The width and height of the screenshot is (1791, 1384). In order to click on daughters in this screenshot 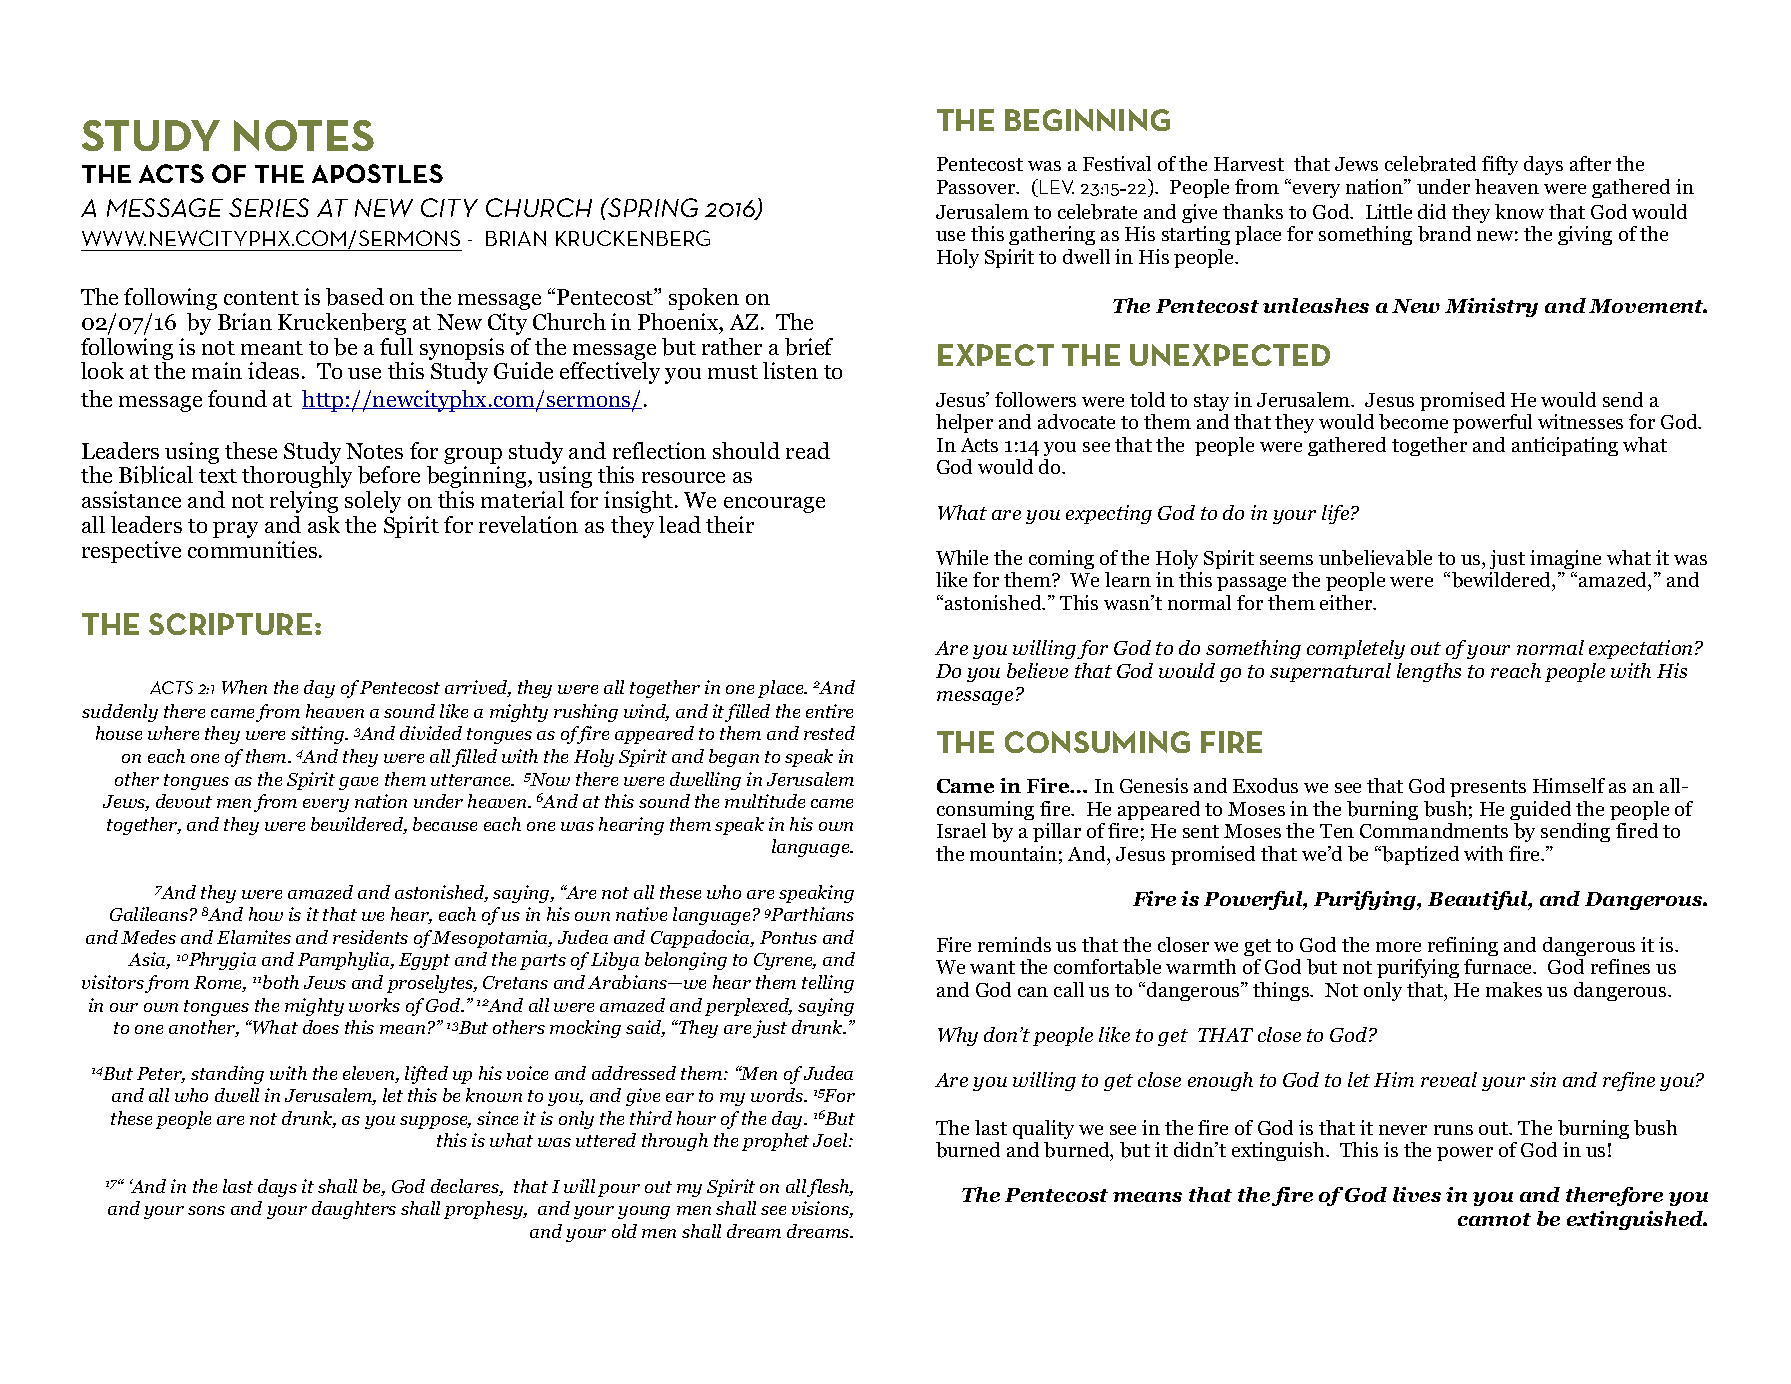, I will do `click(354, 1210)`.
